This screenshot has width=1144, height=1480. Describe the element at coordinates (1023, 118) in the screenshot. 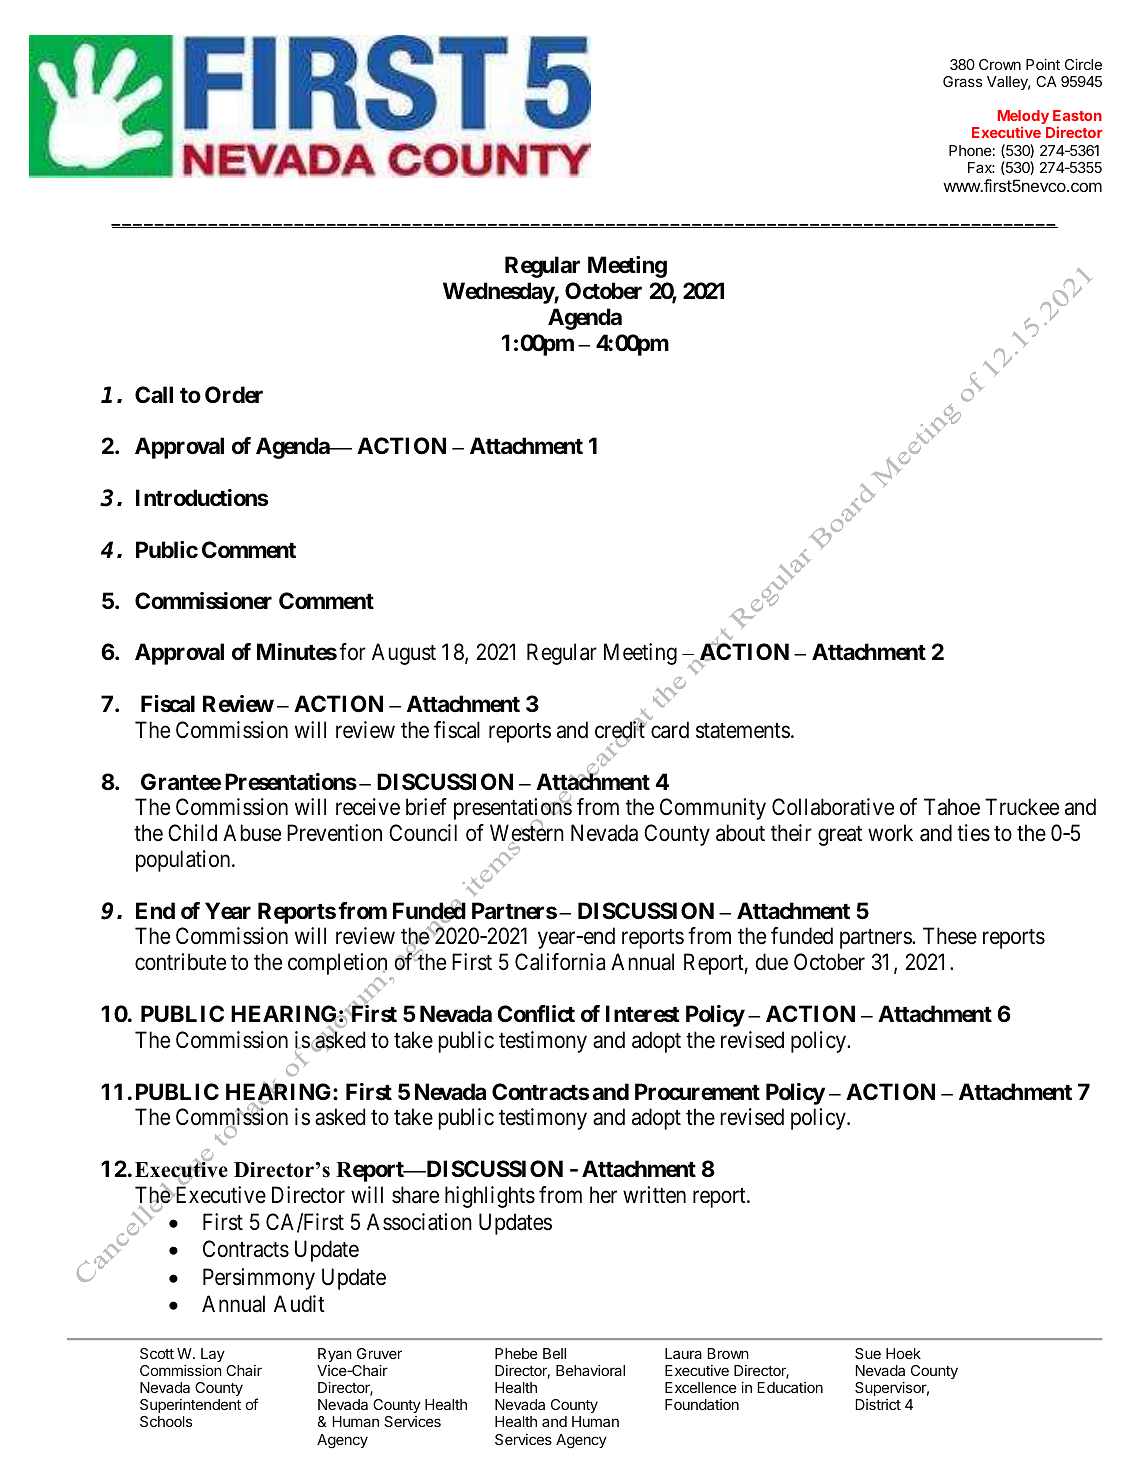

I see `Melody` at that location.
